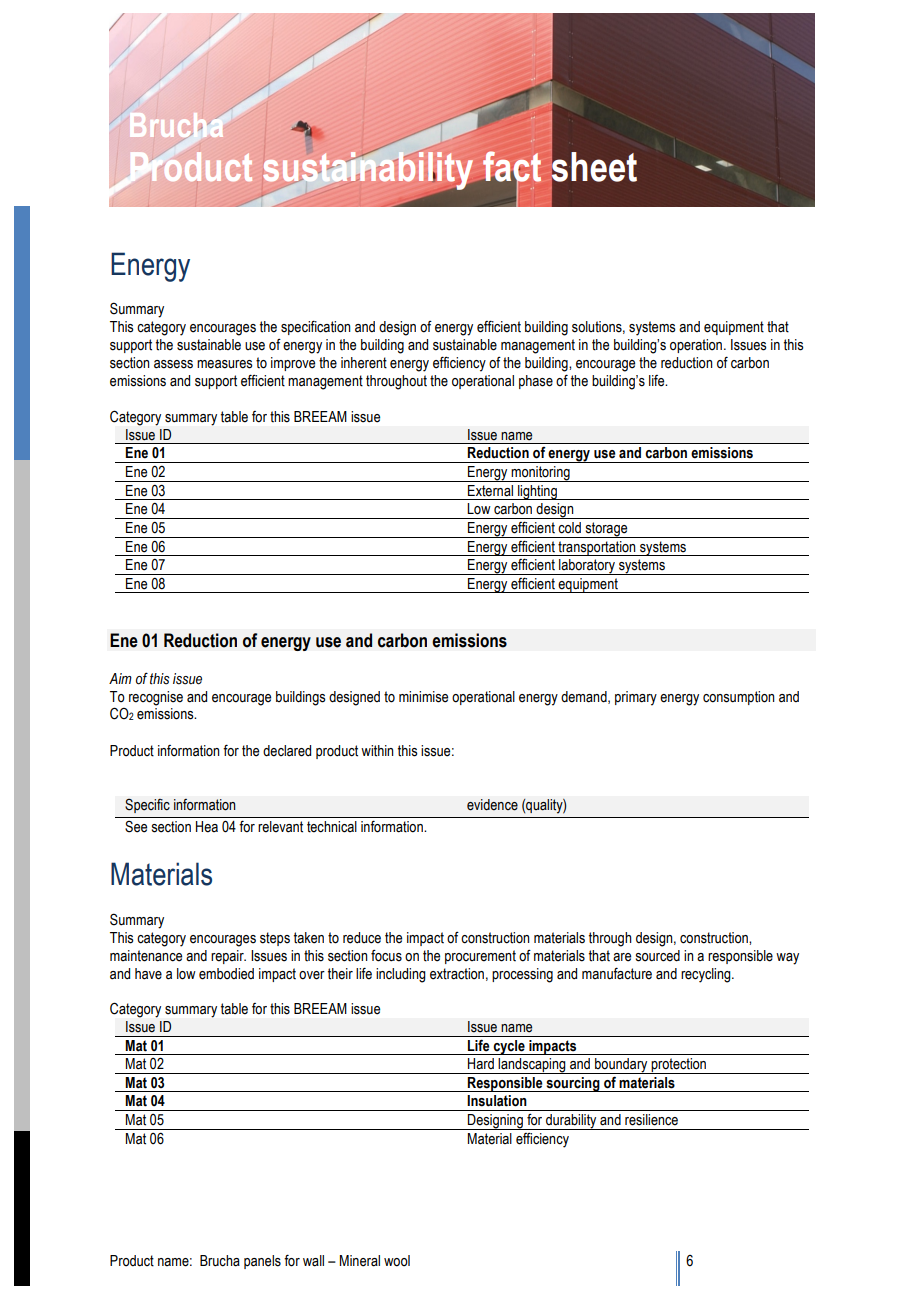  I want to click on monitoring, so click(540, 474).
